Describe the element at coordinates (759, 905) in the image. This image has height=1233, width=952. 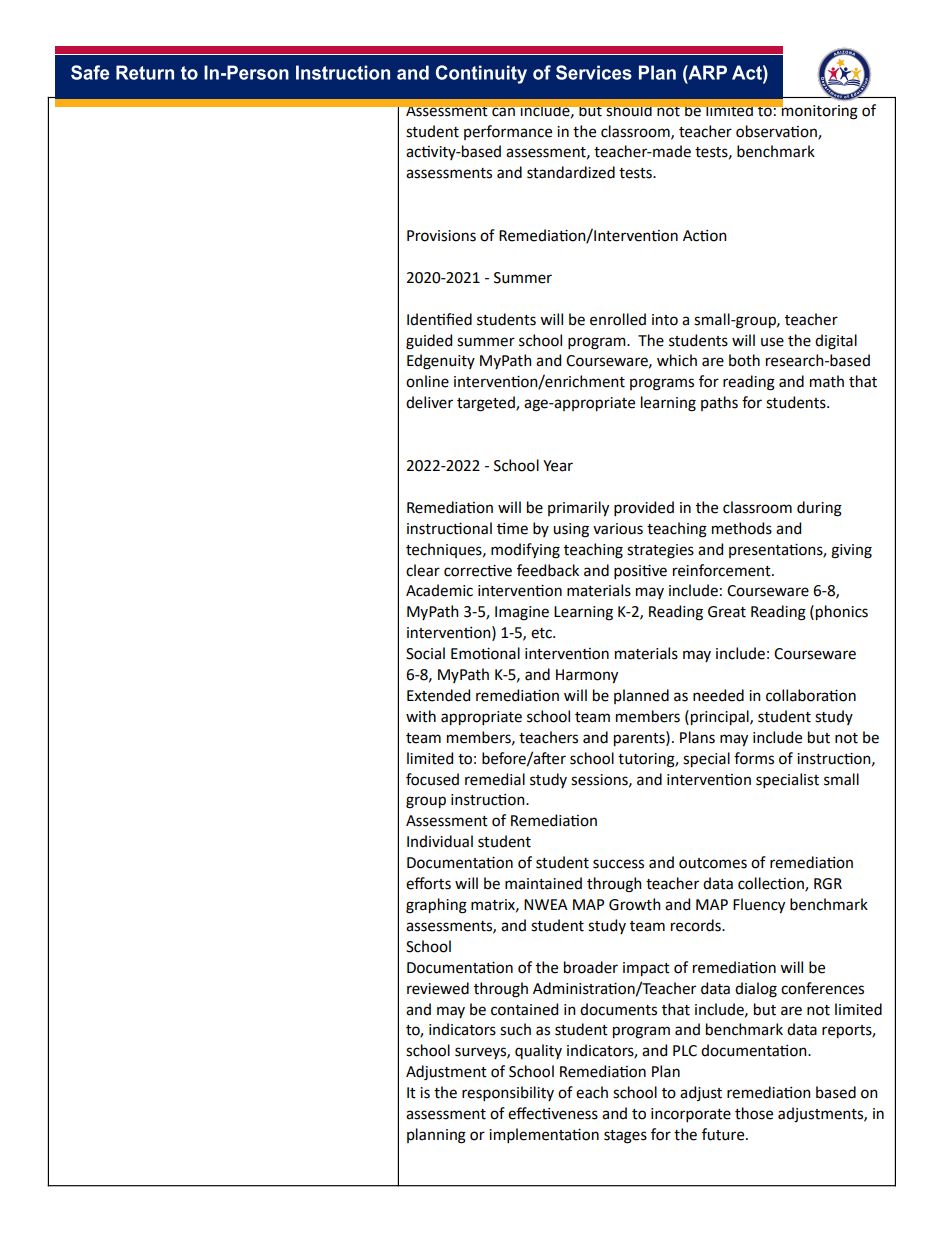
I see `Fluency` at that location.
